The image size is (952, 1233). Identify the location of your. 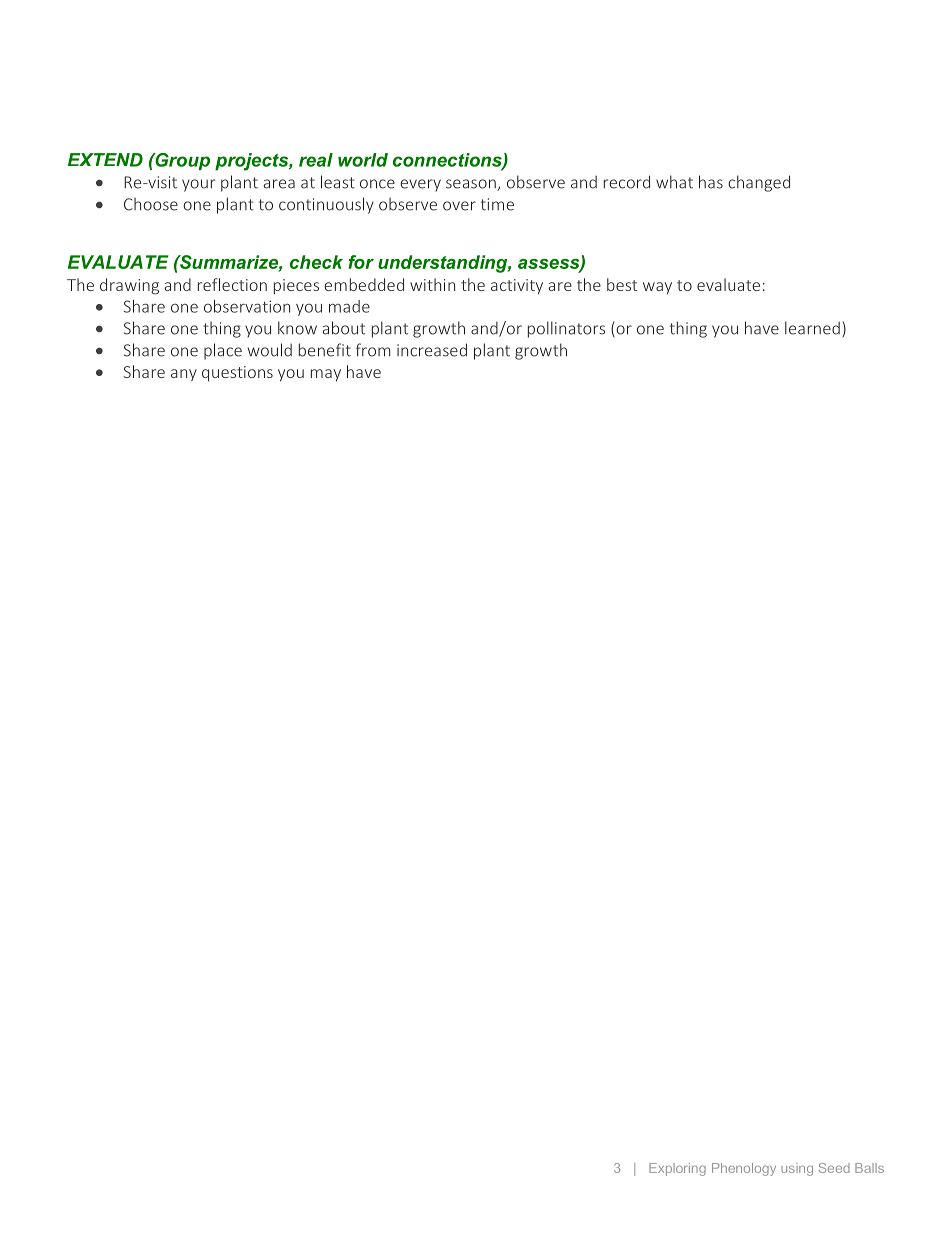
(198, 185).
